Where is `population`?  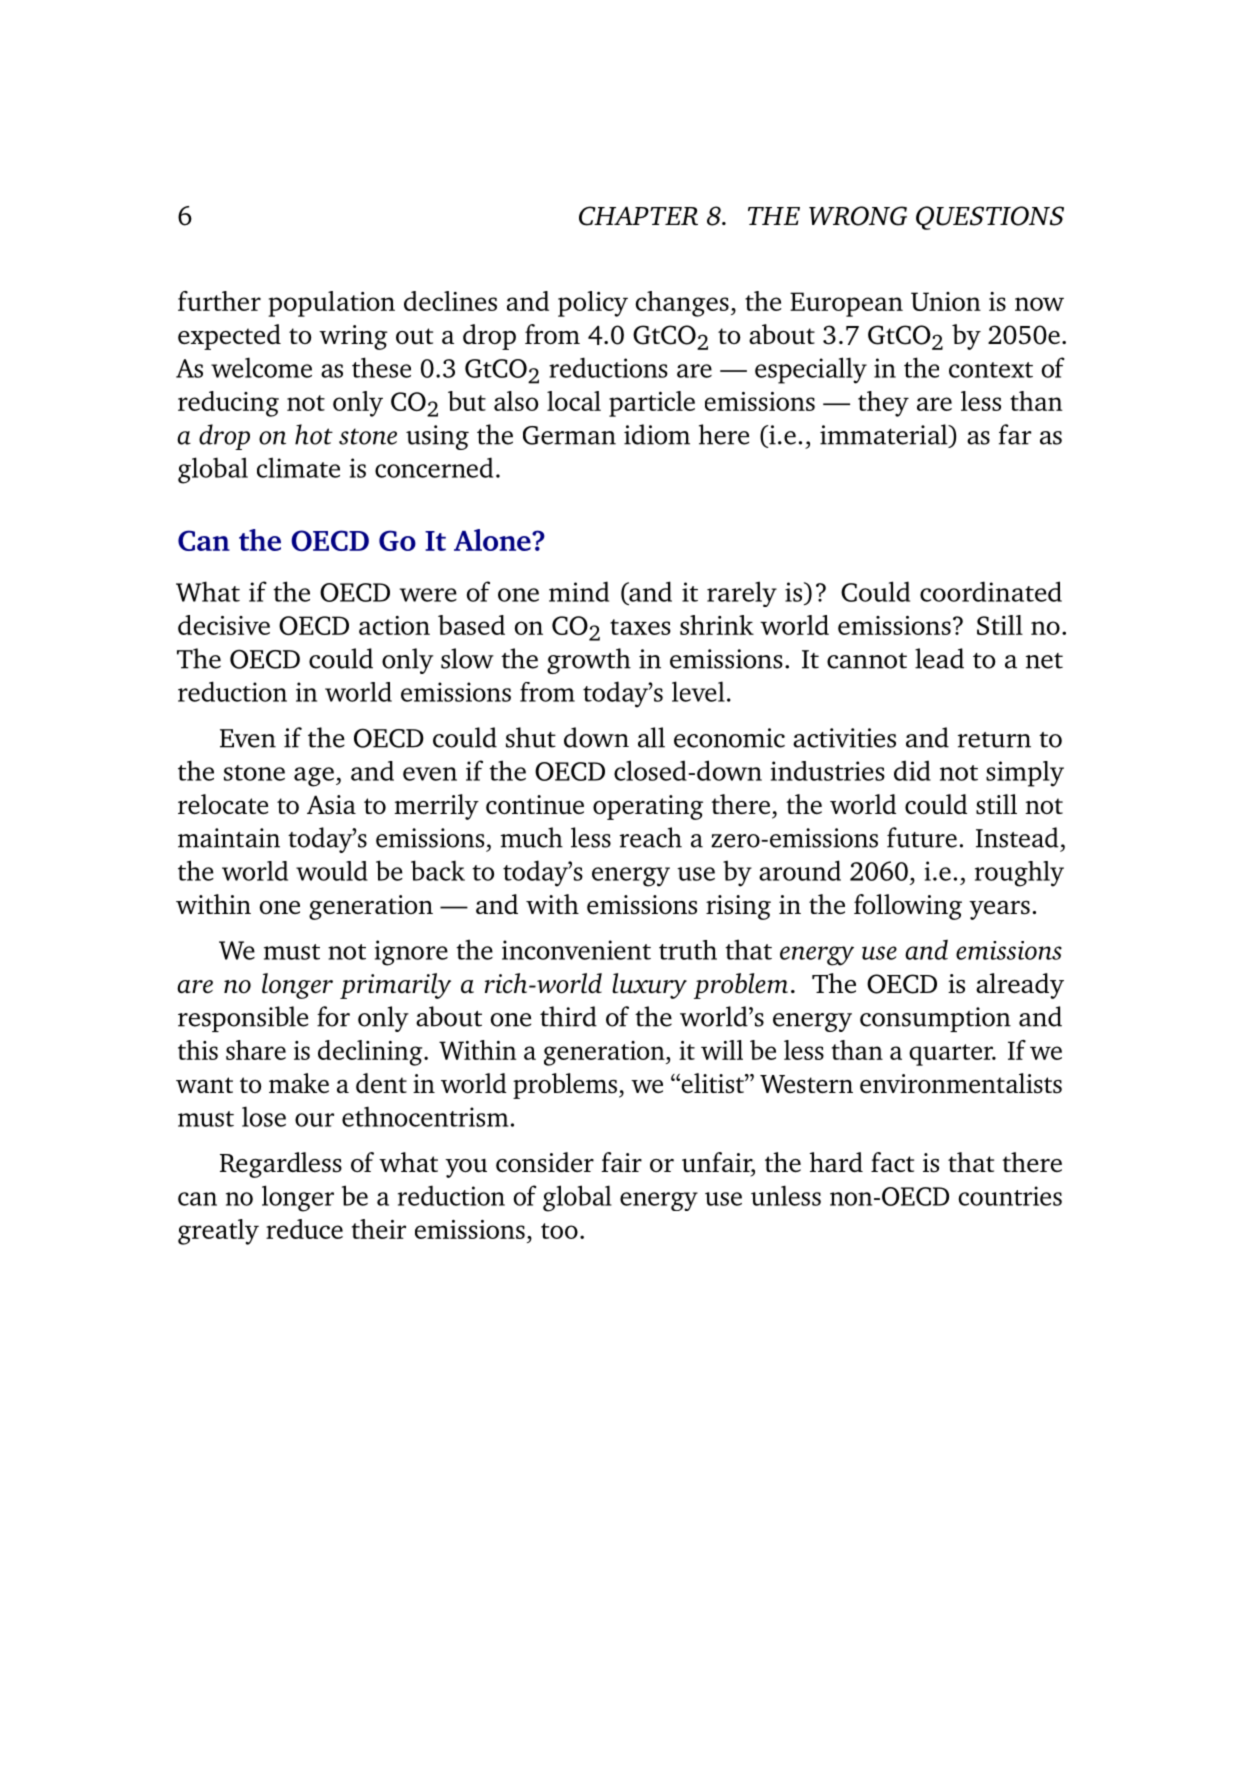 population is located at coordinates (331, 304).
